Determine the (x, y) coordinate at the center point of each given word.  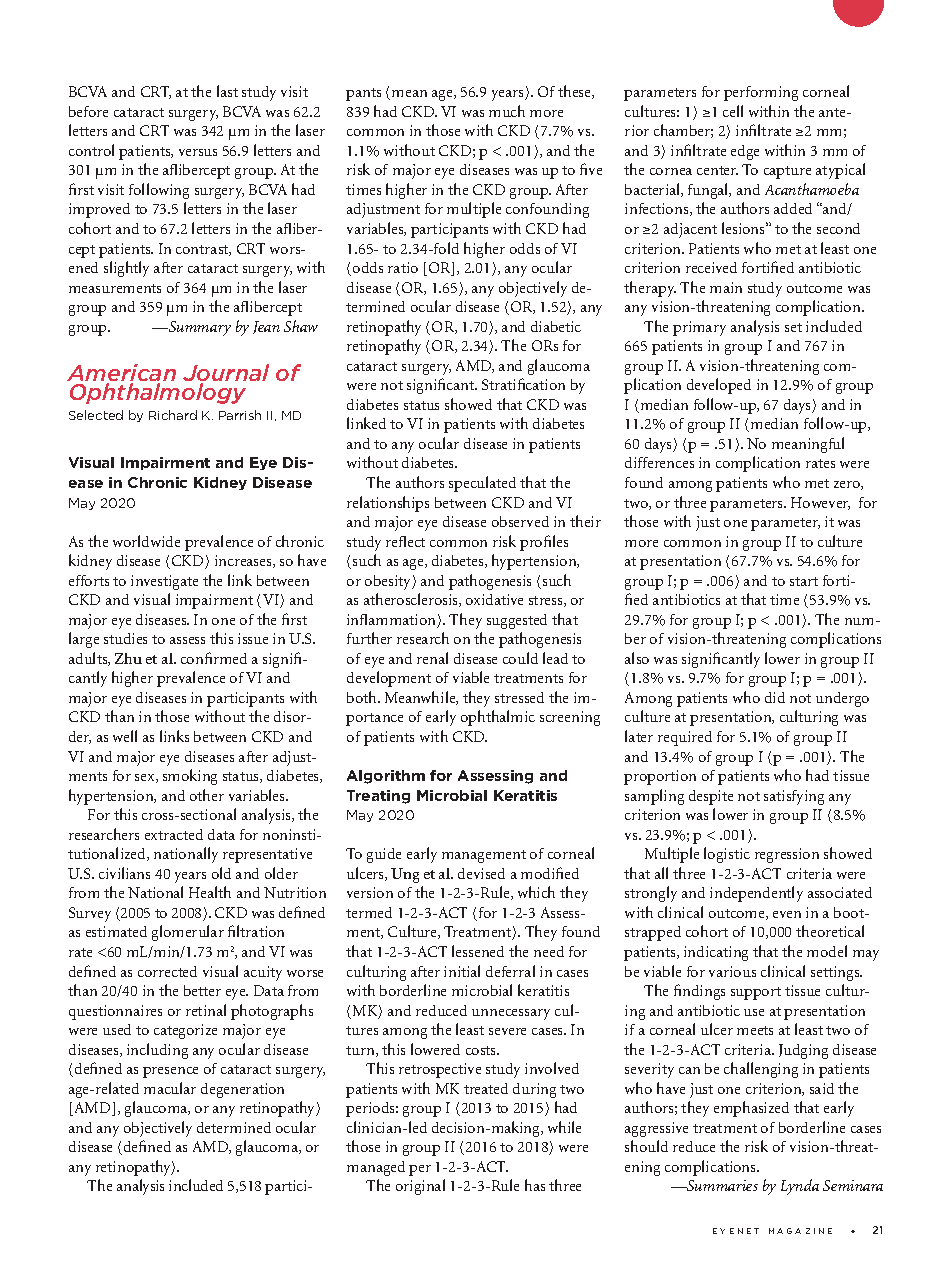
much (507, 111)
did (775, 697)
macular (170, 1088)
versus (198, 152)
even (787, 914)
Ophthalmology (158, 393)
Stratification (523, 384)
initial (462, 971)
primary (699, 328)
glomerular (188, 933)
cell (733, 111)
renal (432, 658)
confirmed (214, 658)
